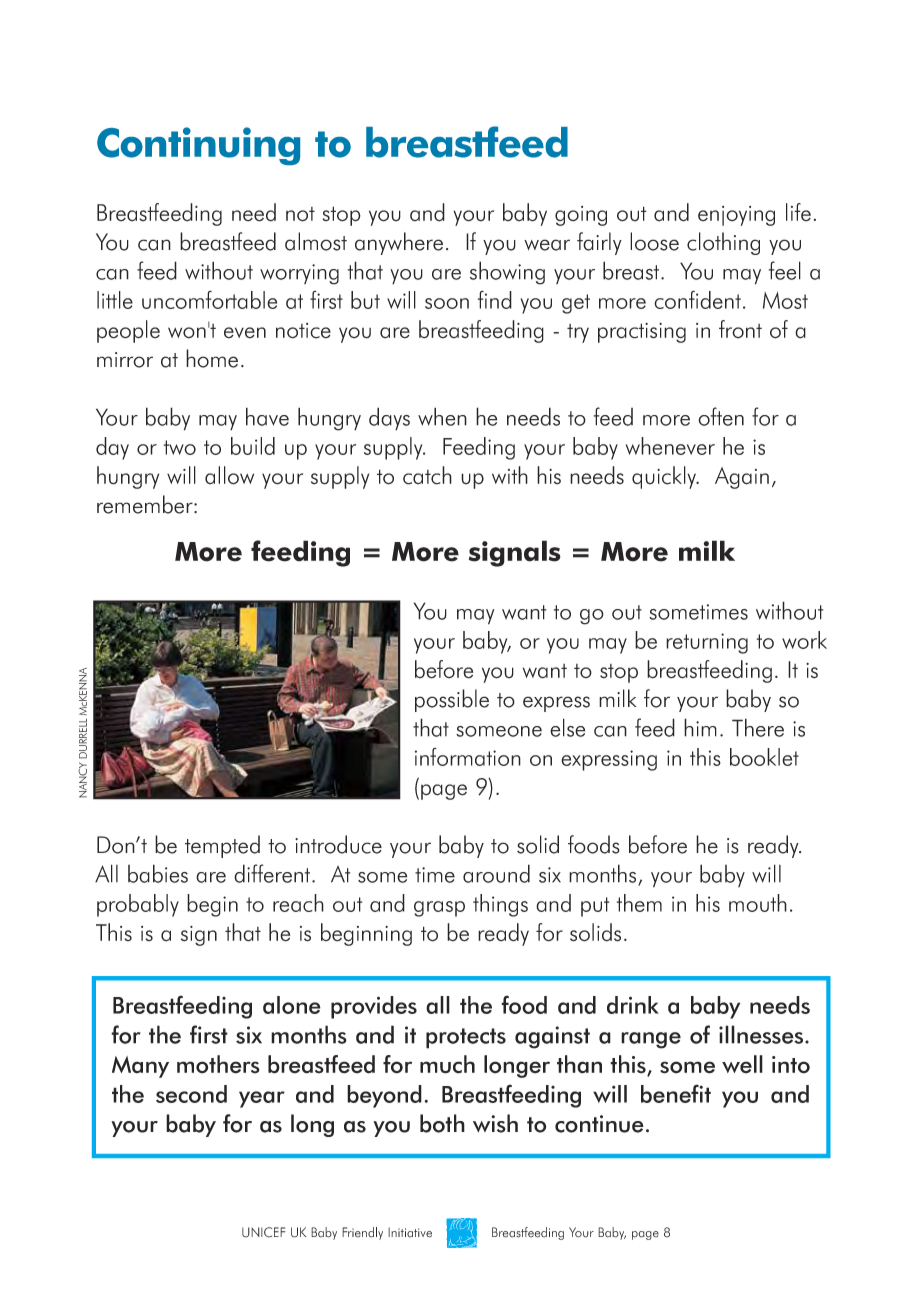 The image size is (924, 1307). Describe the element at coordinates (736, 216) in the document. I see `enjoying` at that location.
